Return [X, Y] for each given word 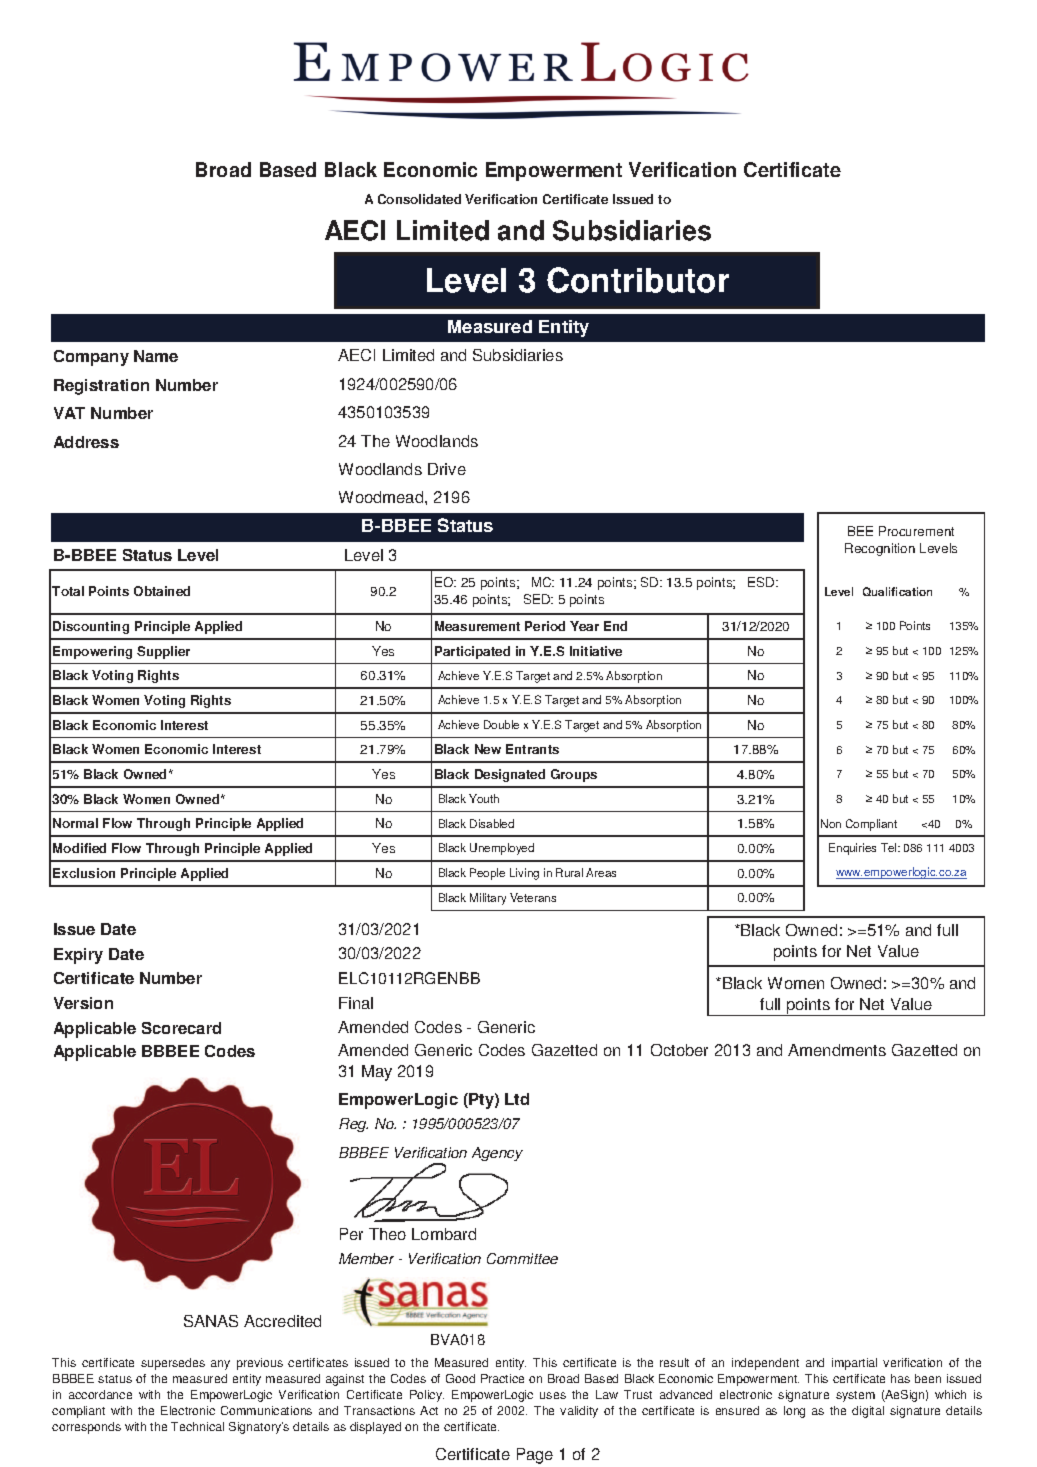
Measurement [477, 626]
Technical [197, 1426]
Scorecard [181, 1028]
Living [524, 874]
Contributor [638, 280]
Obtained [162, 591]
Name [156, 356]
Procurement [916, 531]
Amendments [837, 1050]
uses [553, 1395]
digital [868, 1412]
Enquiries [852, 849]
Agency [497, 1154]
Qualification [897, 591]
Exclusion [84, 873]
